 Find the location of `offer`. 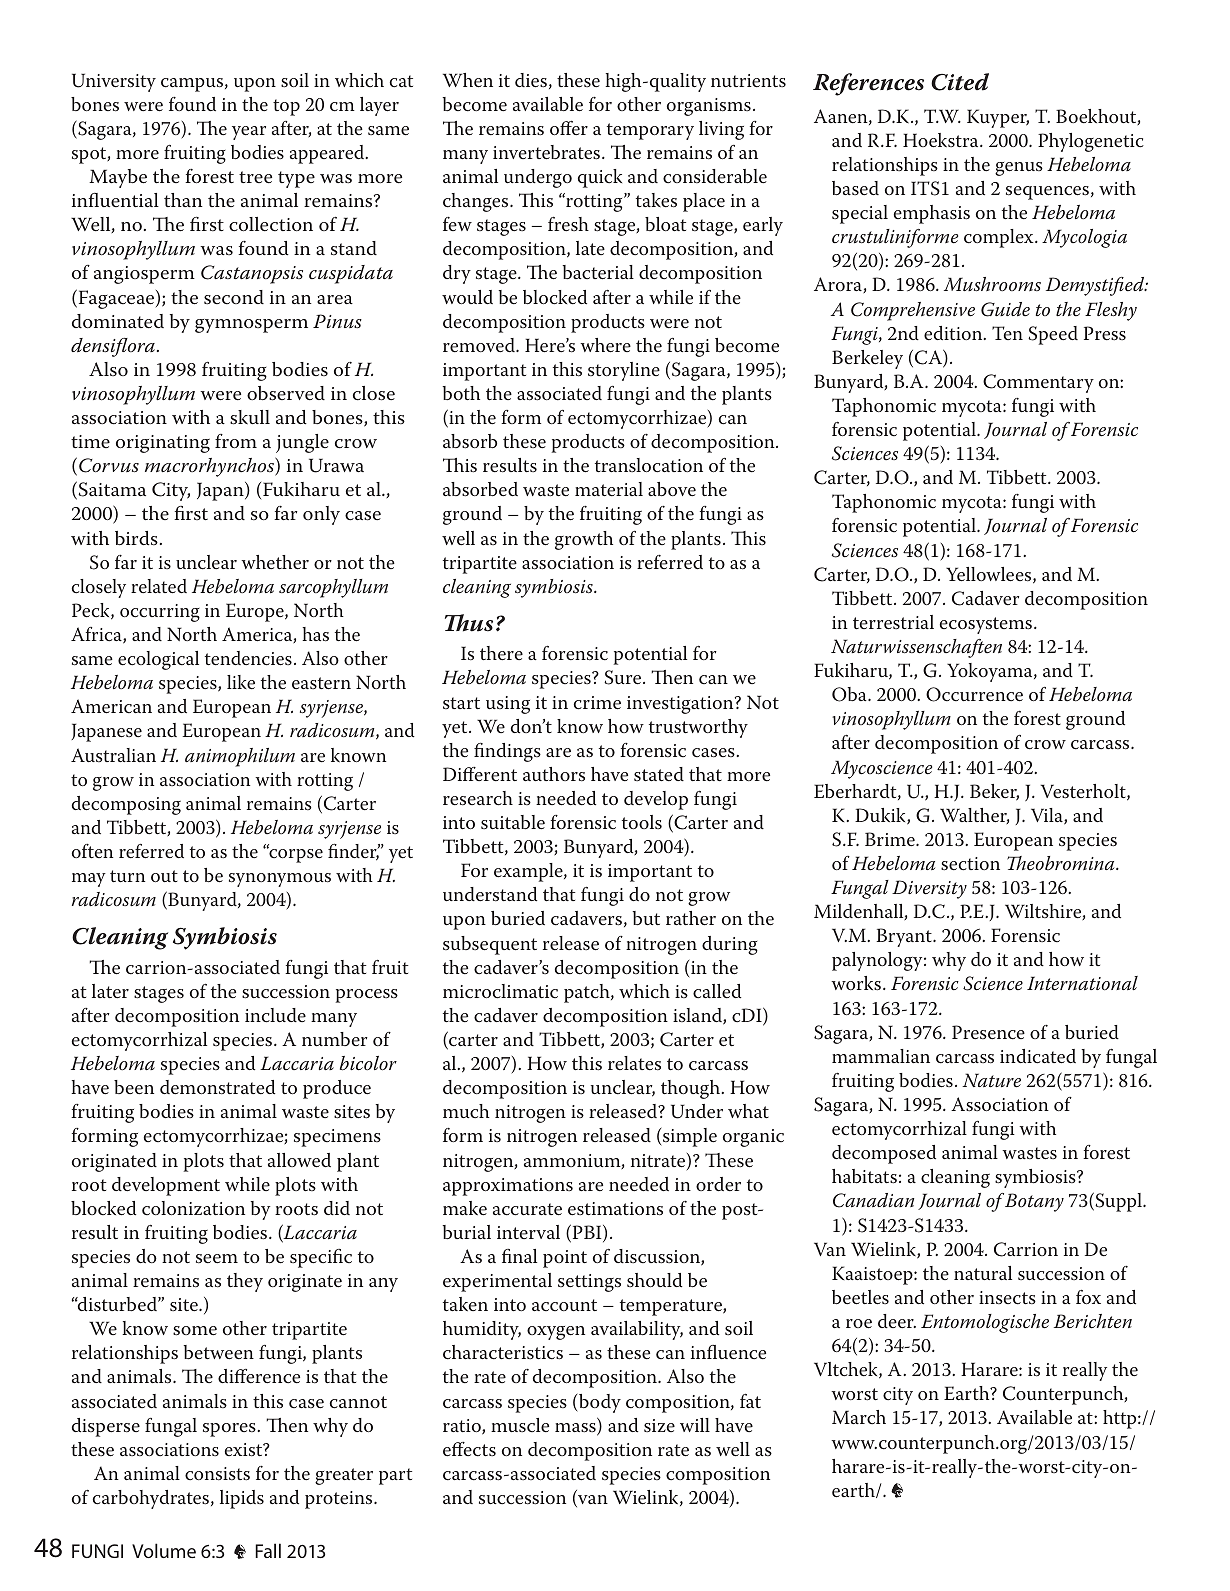

offer is located at coordinates (569, 128).
